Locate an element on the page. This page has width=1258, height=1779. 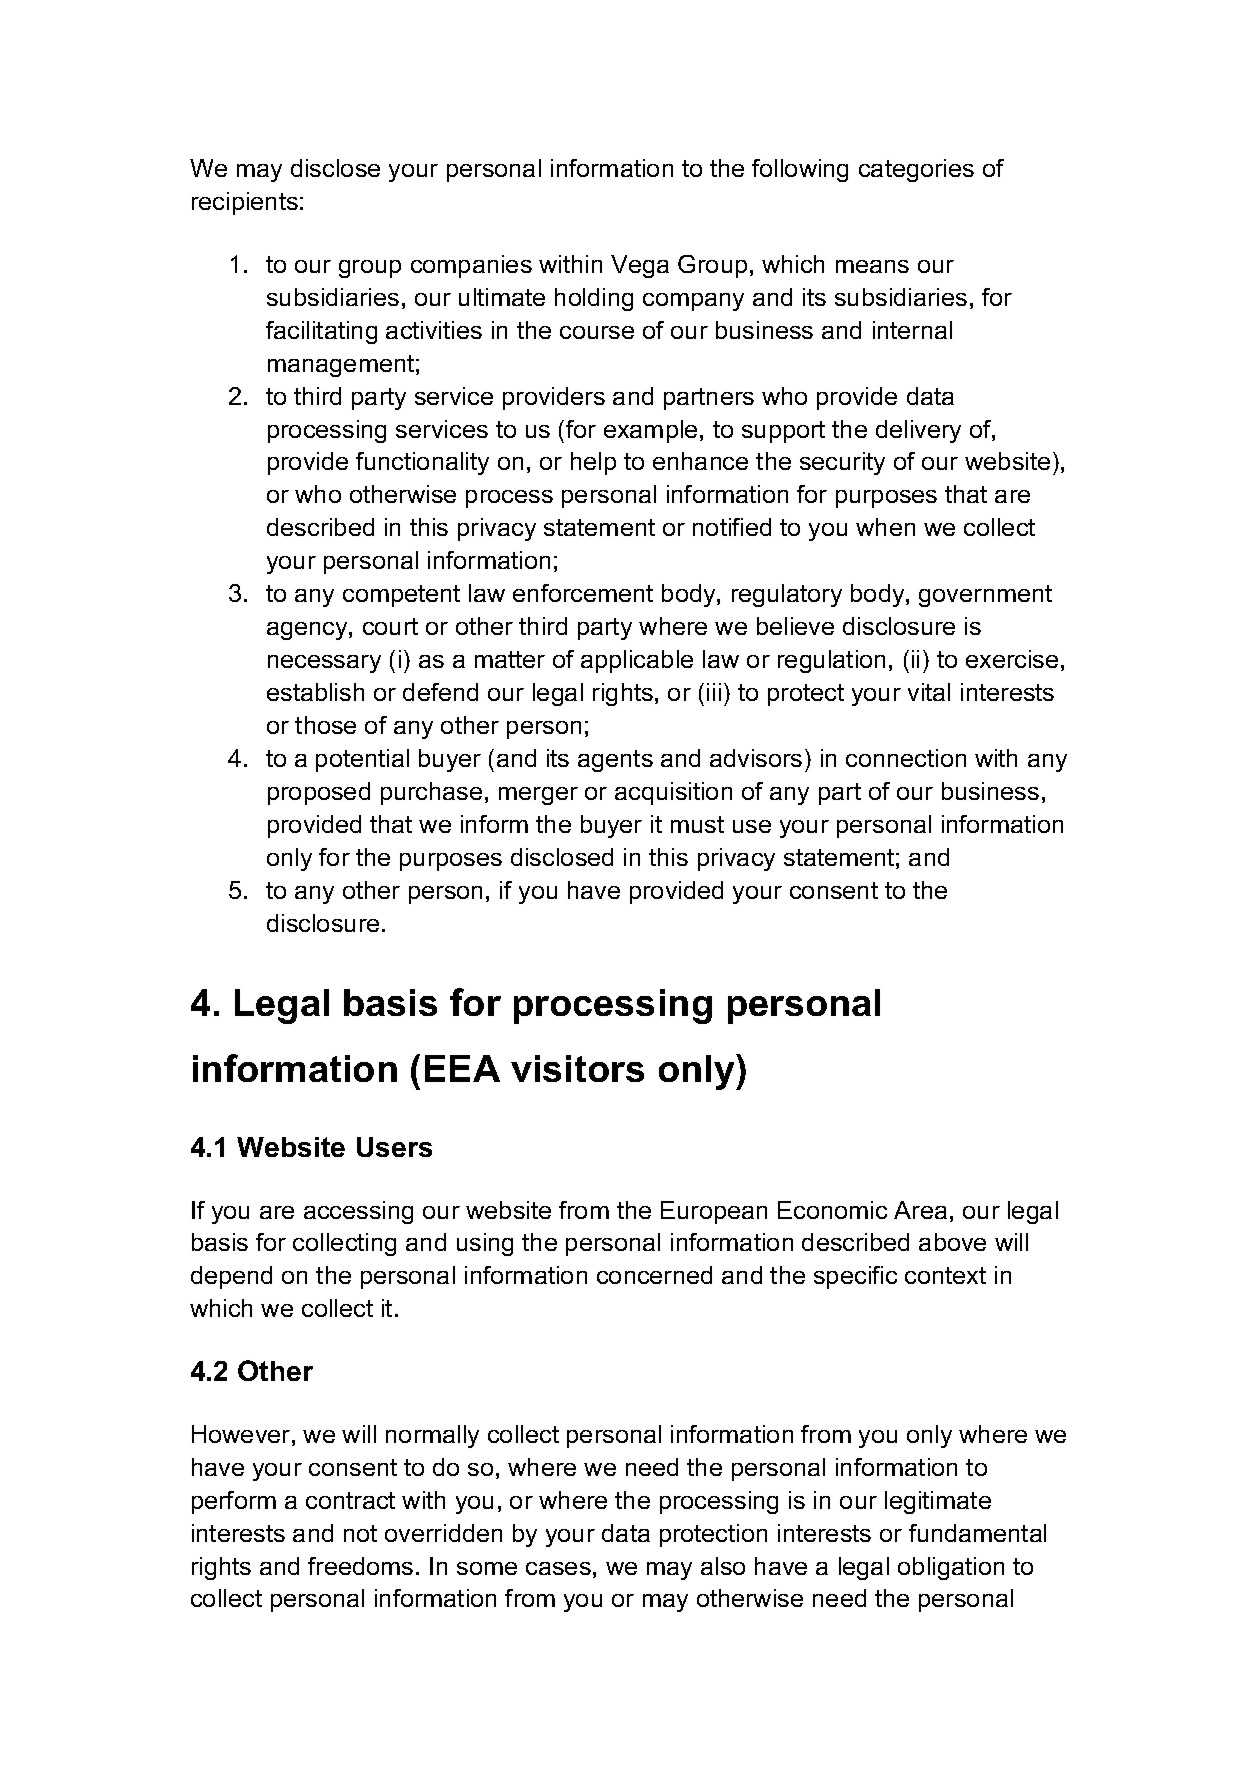
recipients is located at coordinates (245, 203).
